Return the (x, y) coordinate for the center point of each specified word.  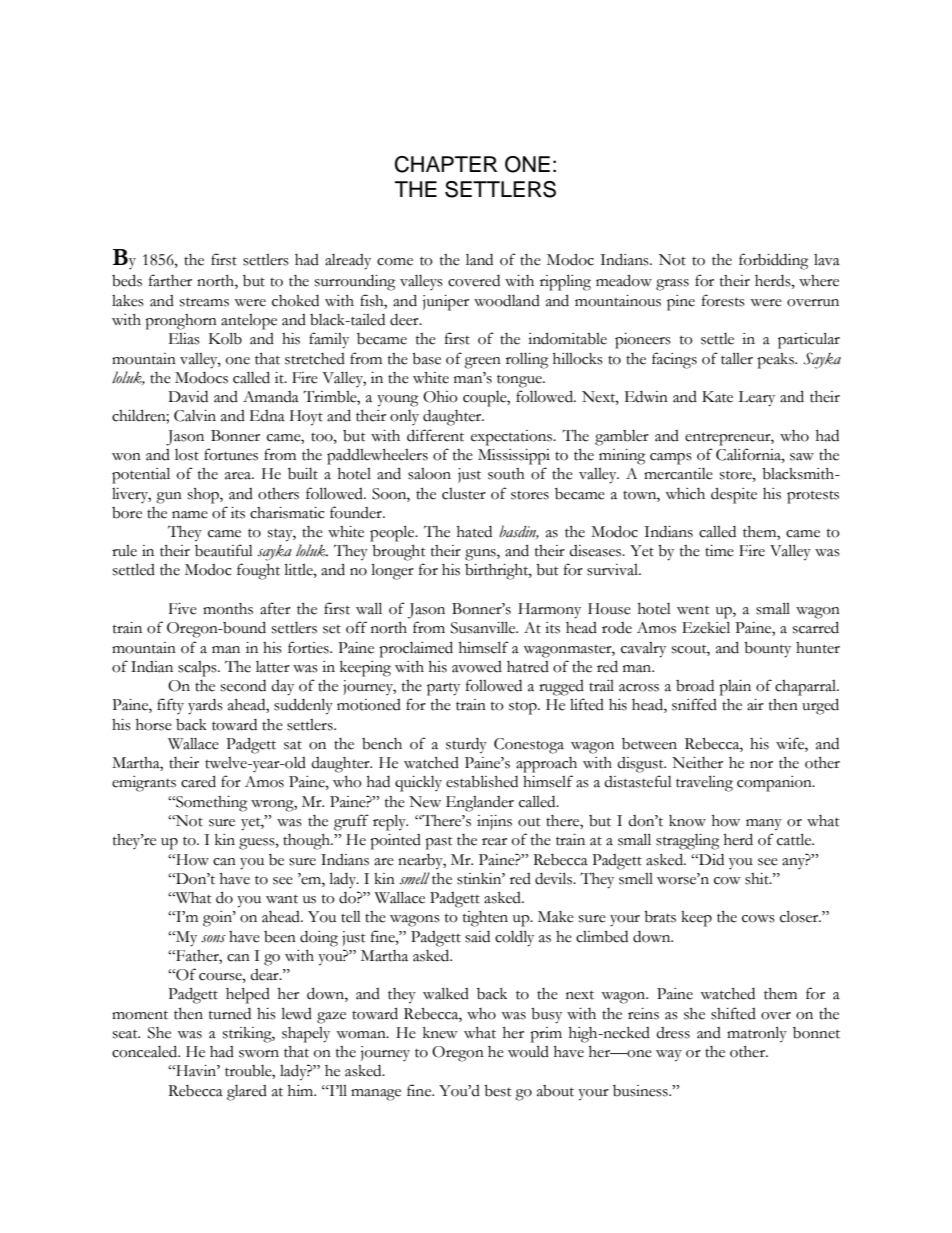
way (669, 1056)
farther (170, 280)
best (498, 1091)
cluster (464, 494)
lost (187, 455)
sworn (259, 1054)
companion (775, 784)
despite (734, 495)
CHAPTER (446, 164)
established (482, 781)
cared (198, 781)
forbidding (773, 261)
